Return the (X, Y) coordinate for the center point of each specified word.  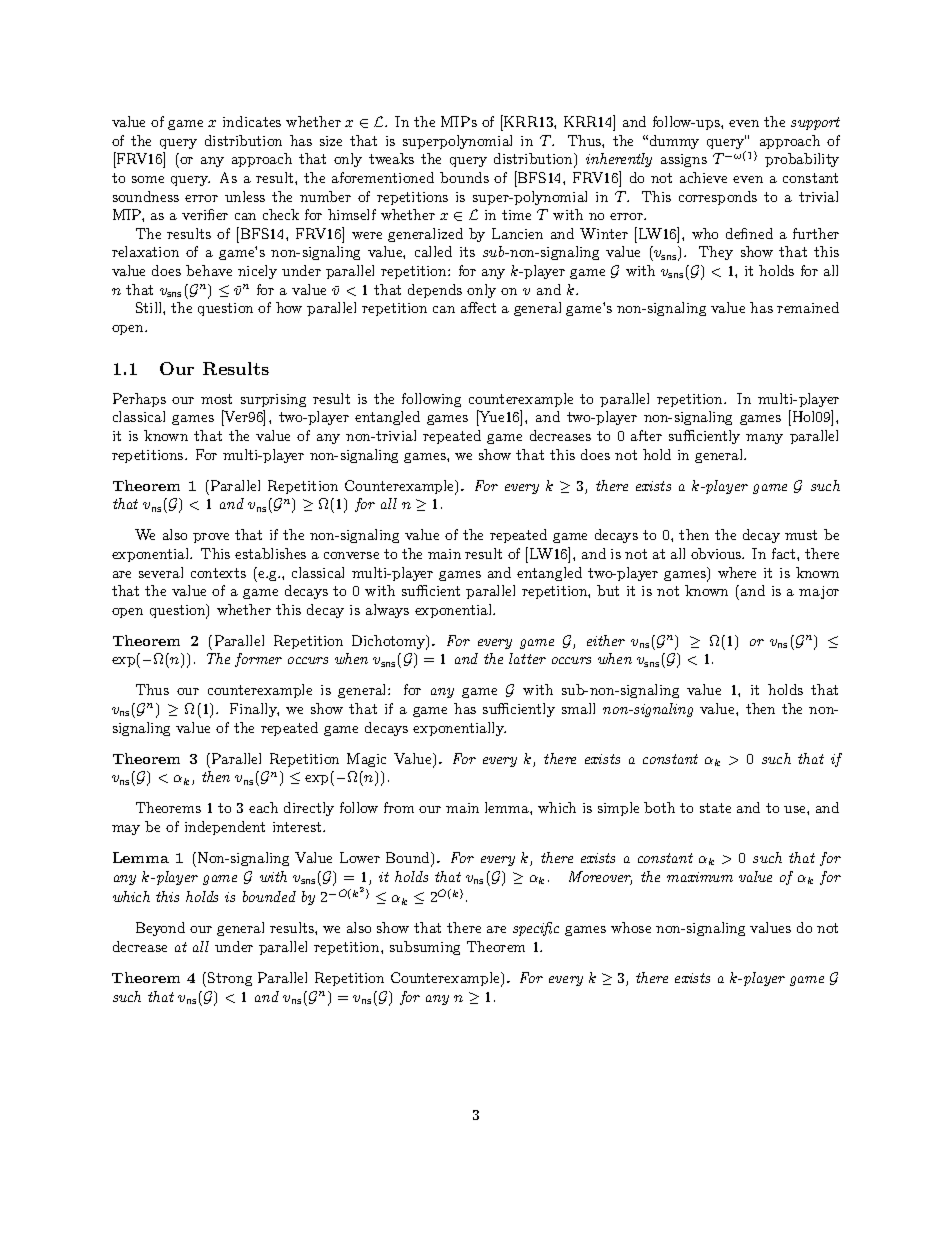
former (258, 660)
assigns (684, 160)
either (606, 640)
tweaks (391, 158)
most (216, 399)
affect (478, 307)
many (764, 439)
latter (527, 658)
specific (536, 929)
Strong (230, 979)
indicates (252, 121)
